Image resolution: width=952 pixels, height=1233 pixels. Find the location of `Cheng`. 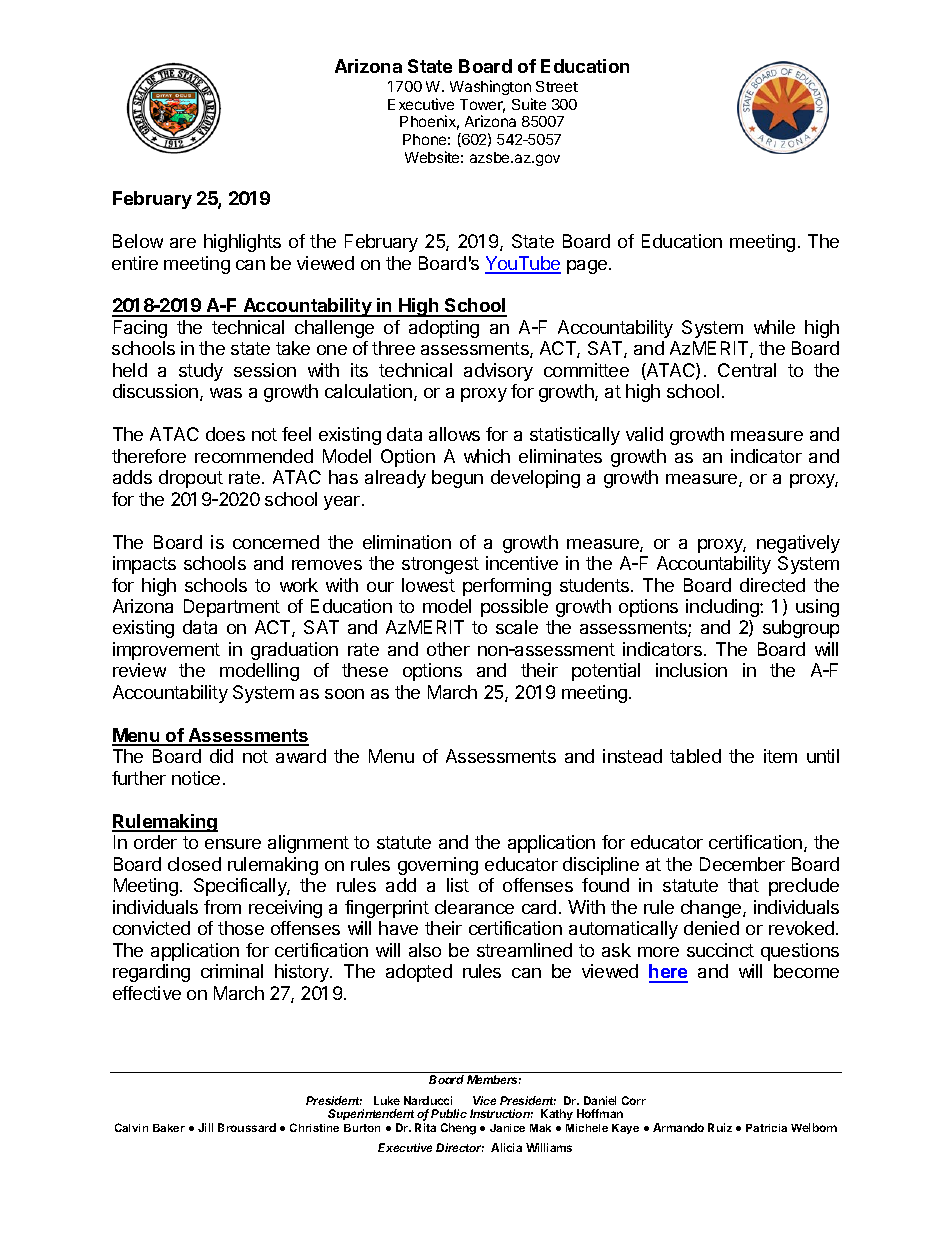

Cheng is located at coordinates (458, 1129).
